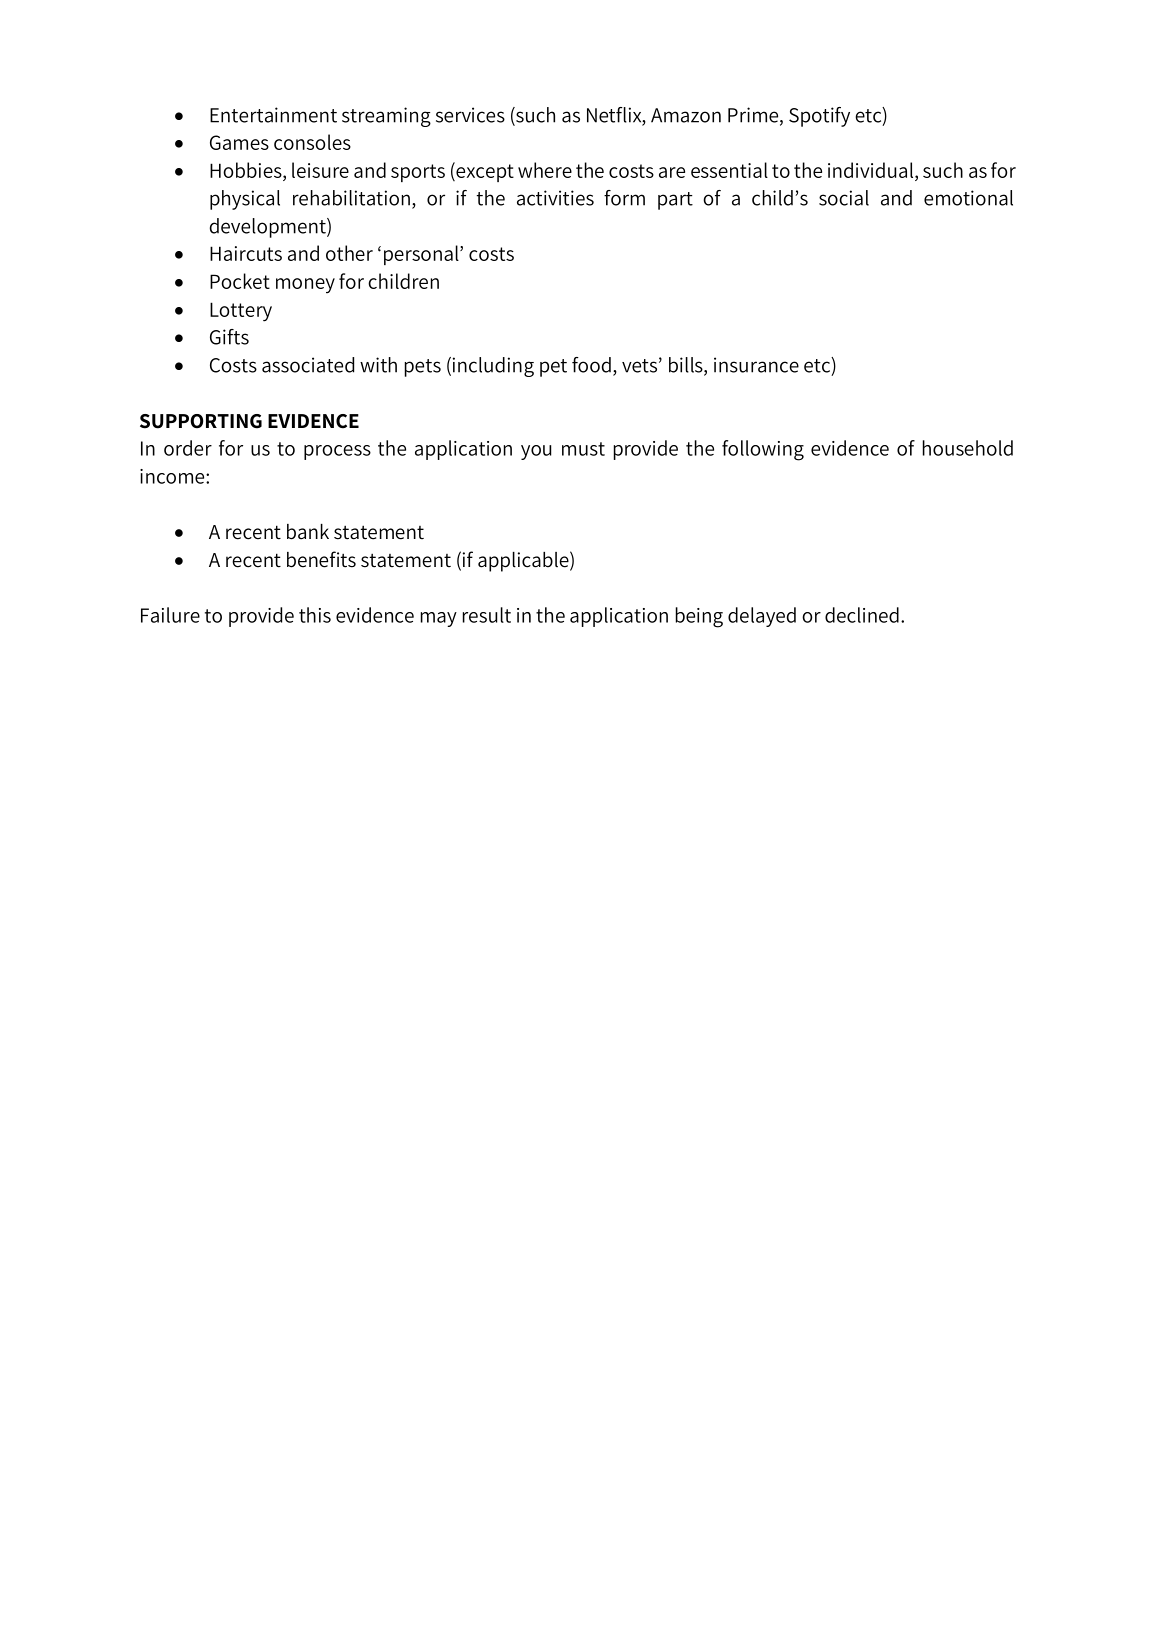  Describe the element at coordinates (315, 615) in the page. I see `this` at that location.
